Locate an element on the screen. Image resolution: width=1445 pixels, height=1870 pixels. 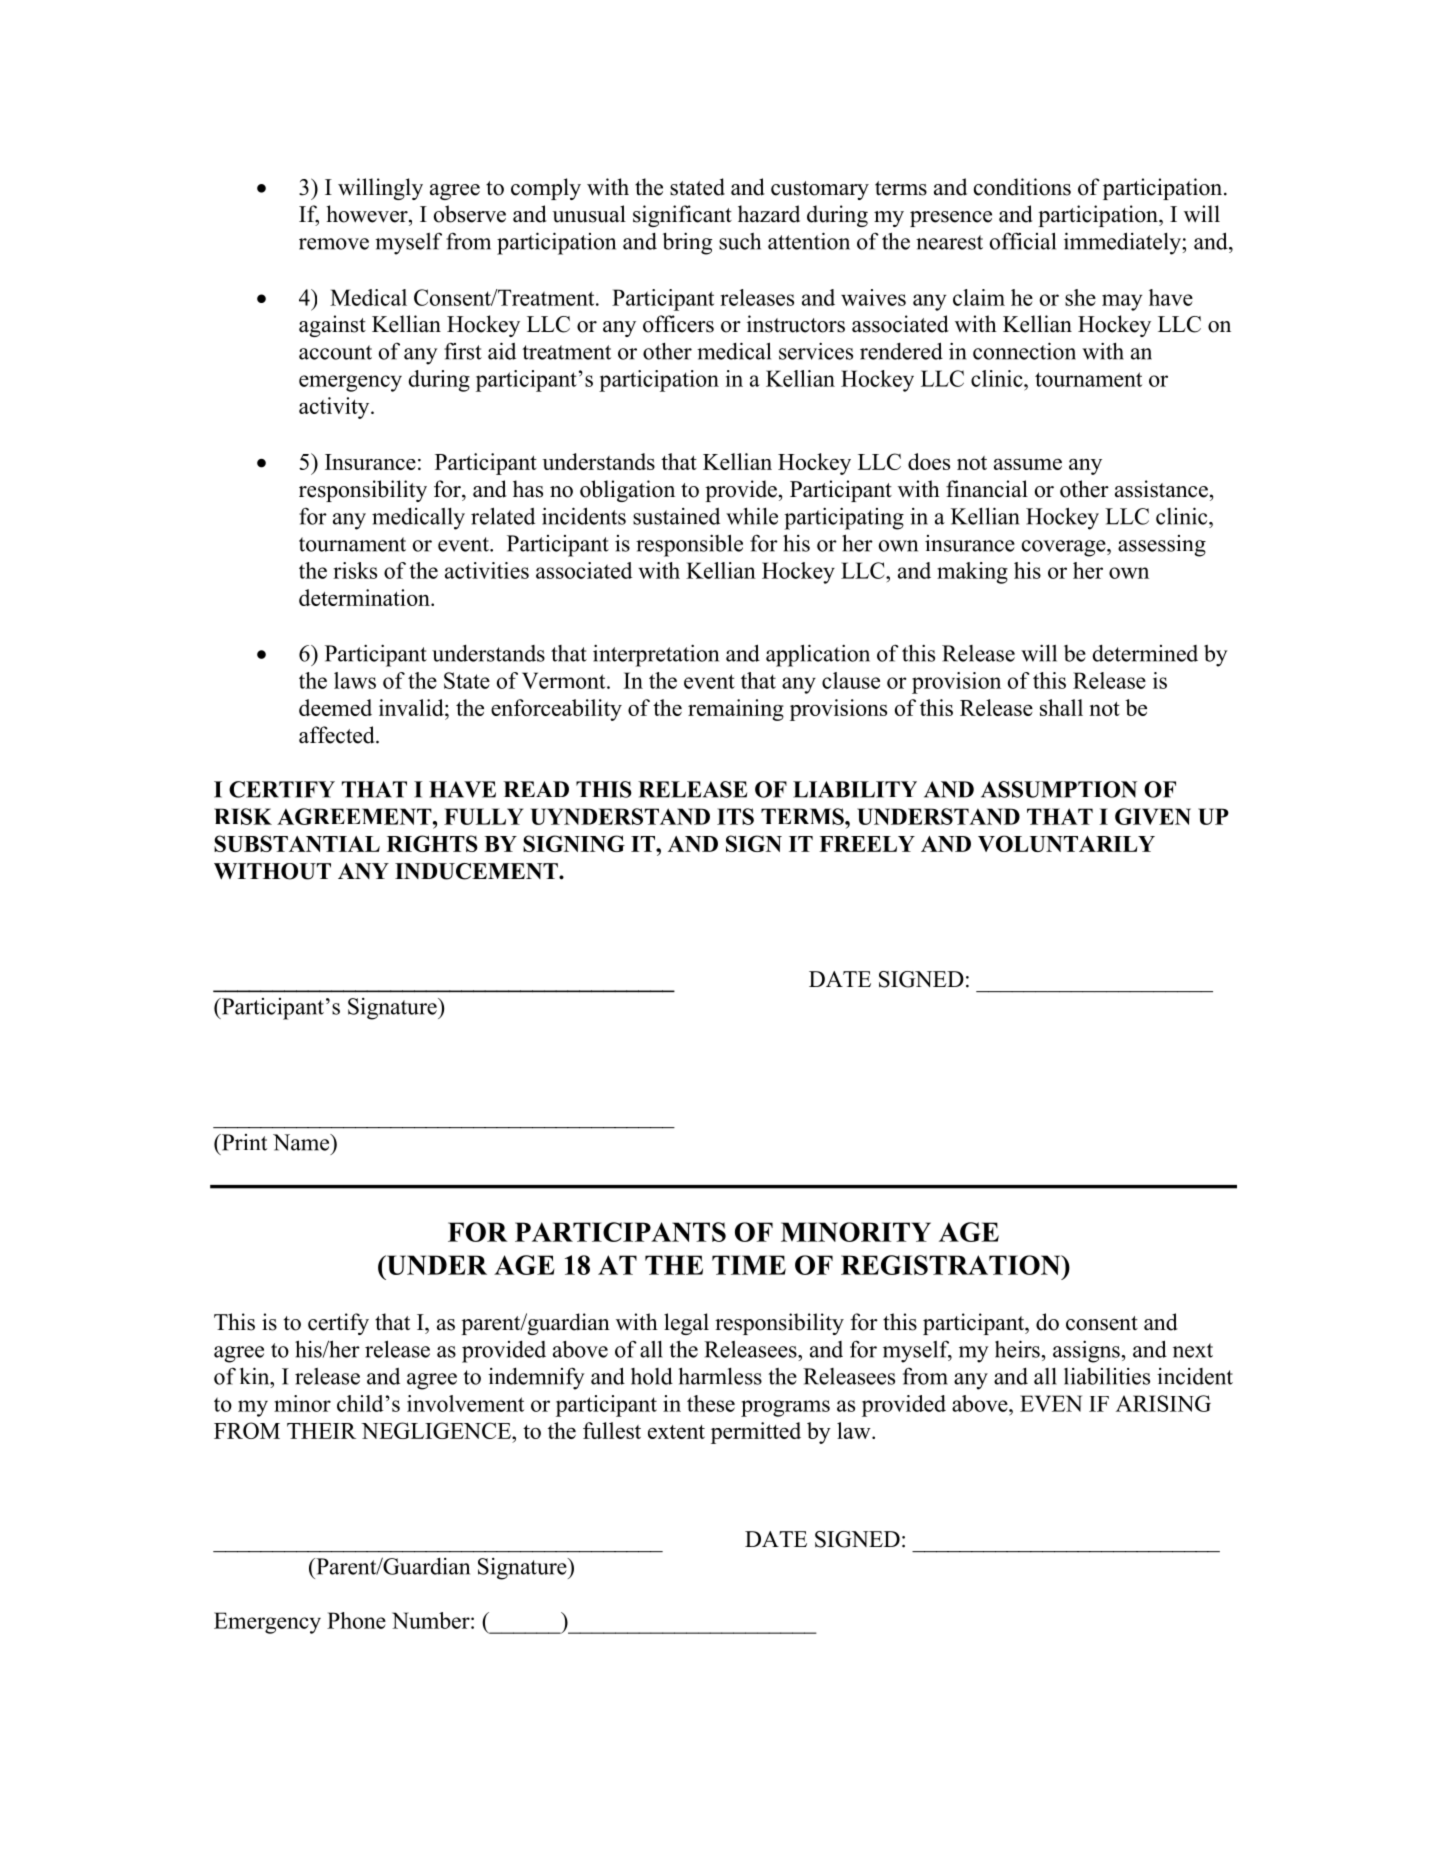
responsible is located at coordinates (689, 545).
